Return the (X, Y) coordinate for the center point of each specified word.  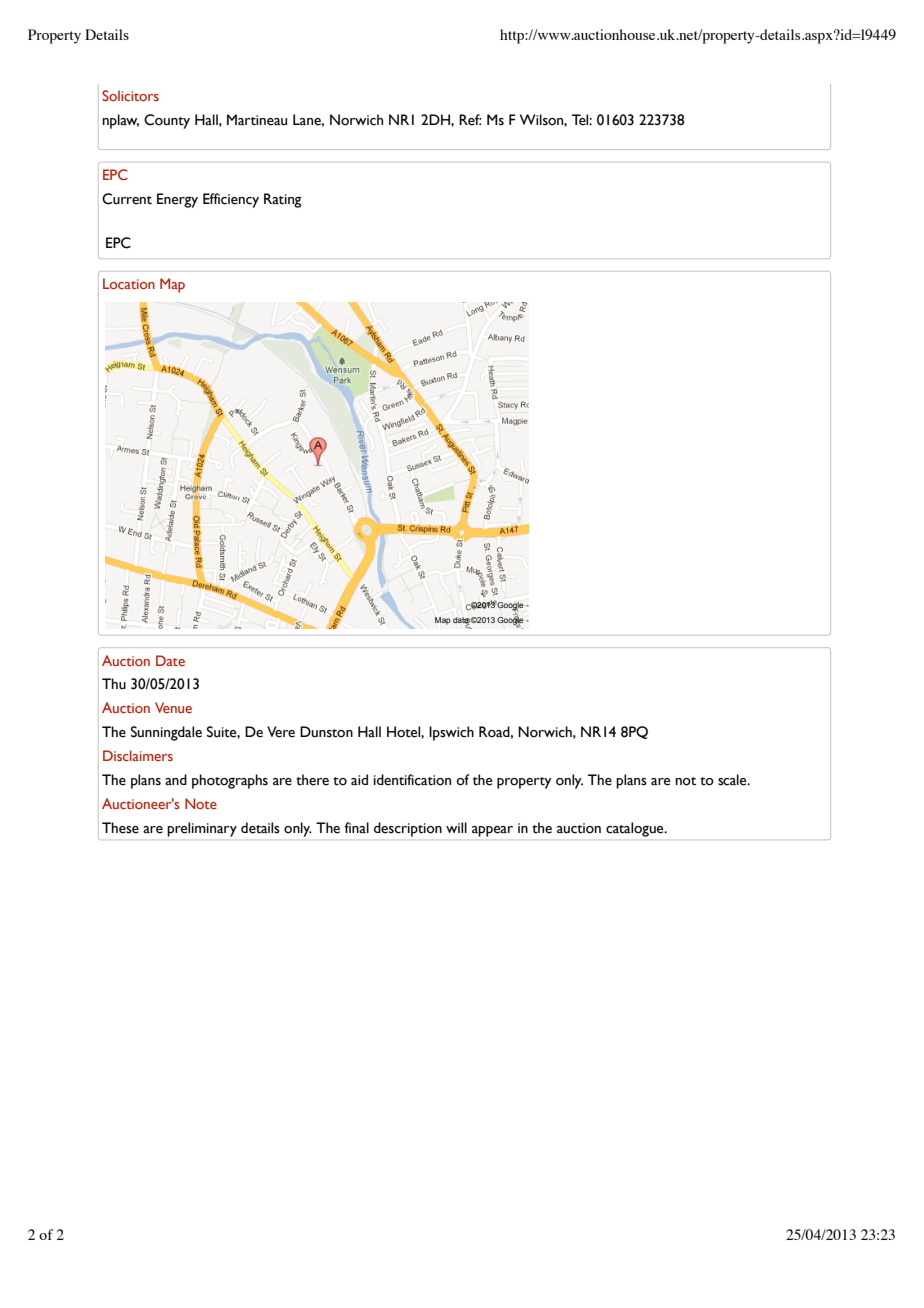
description (408, 829)
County (167, 121)
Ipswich (451, 733)
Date (170, 660)
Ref (470, 120)
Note (201, 803)
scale (733, 780)
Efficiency (231, 200)
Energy (177, 200)
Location (129, 283)
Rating (283, 200)
